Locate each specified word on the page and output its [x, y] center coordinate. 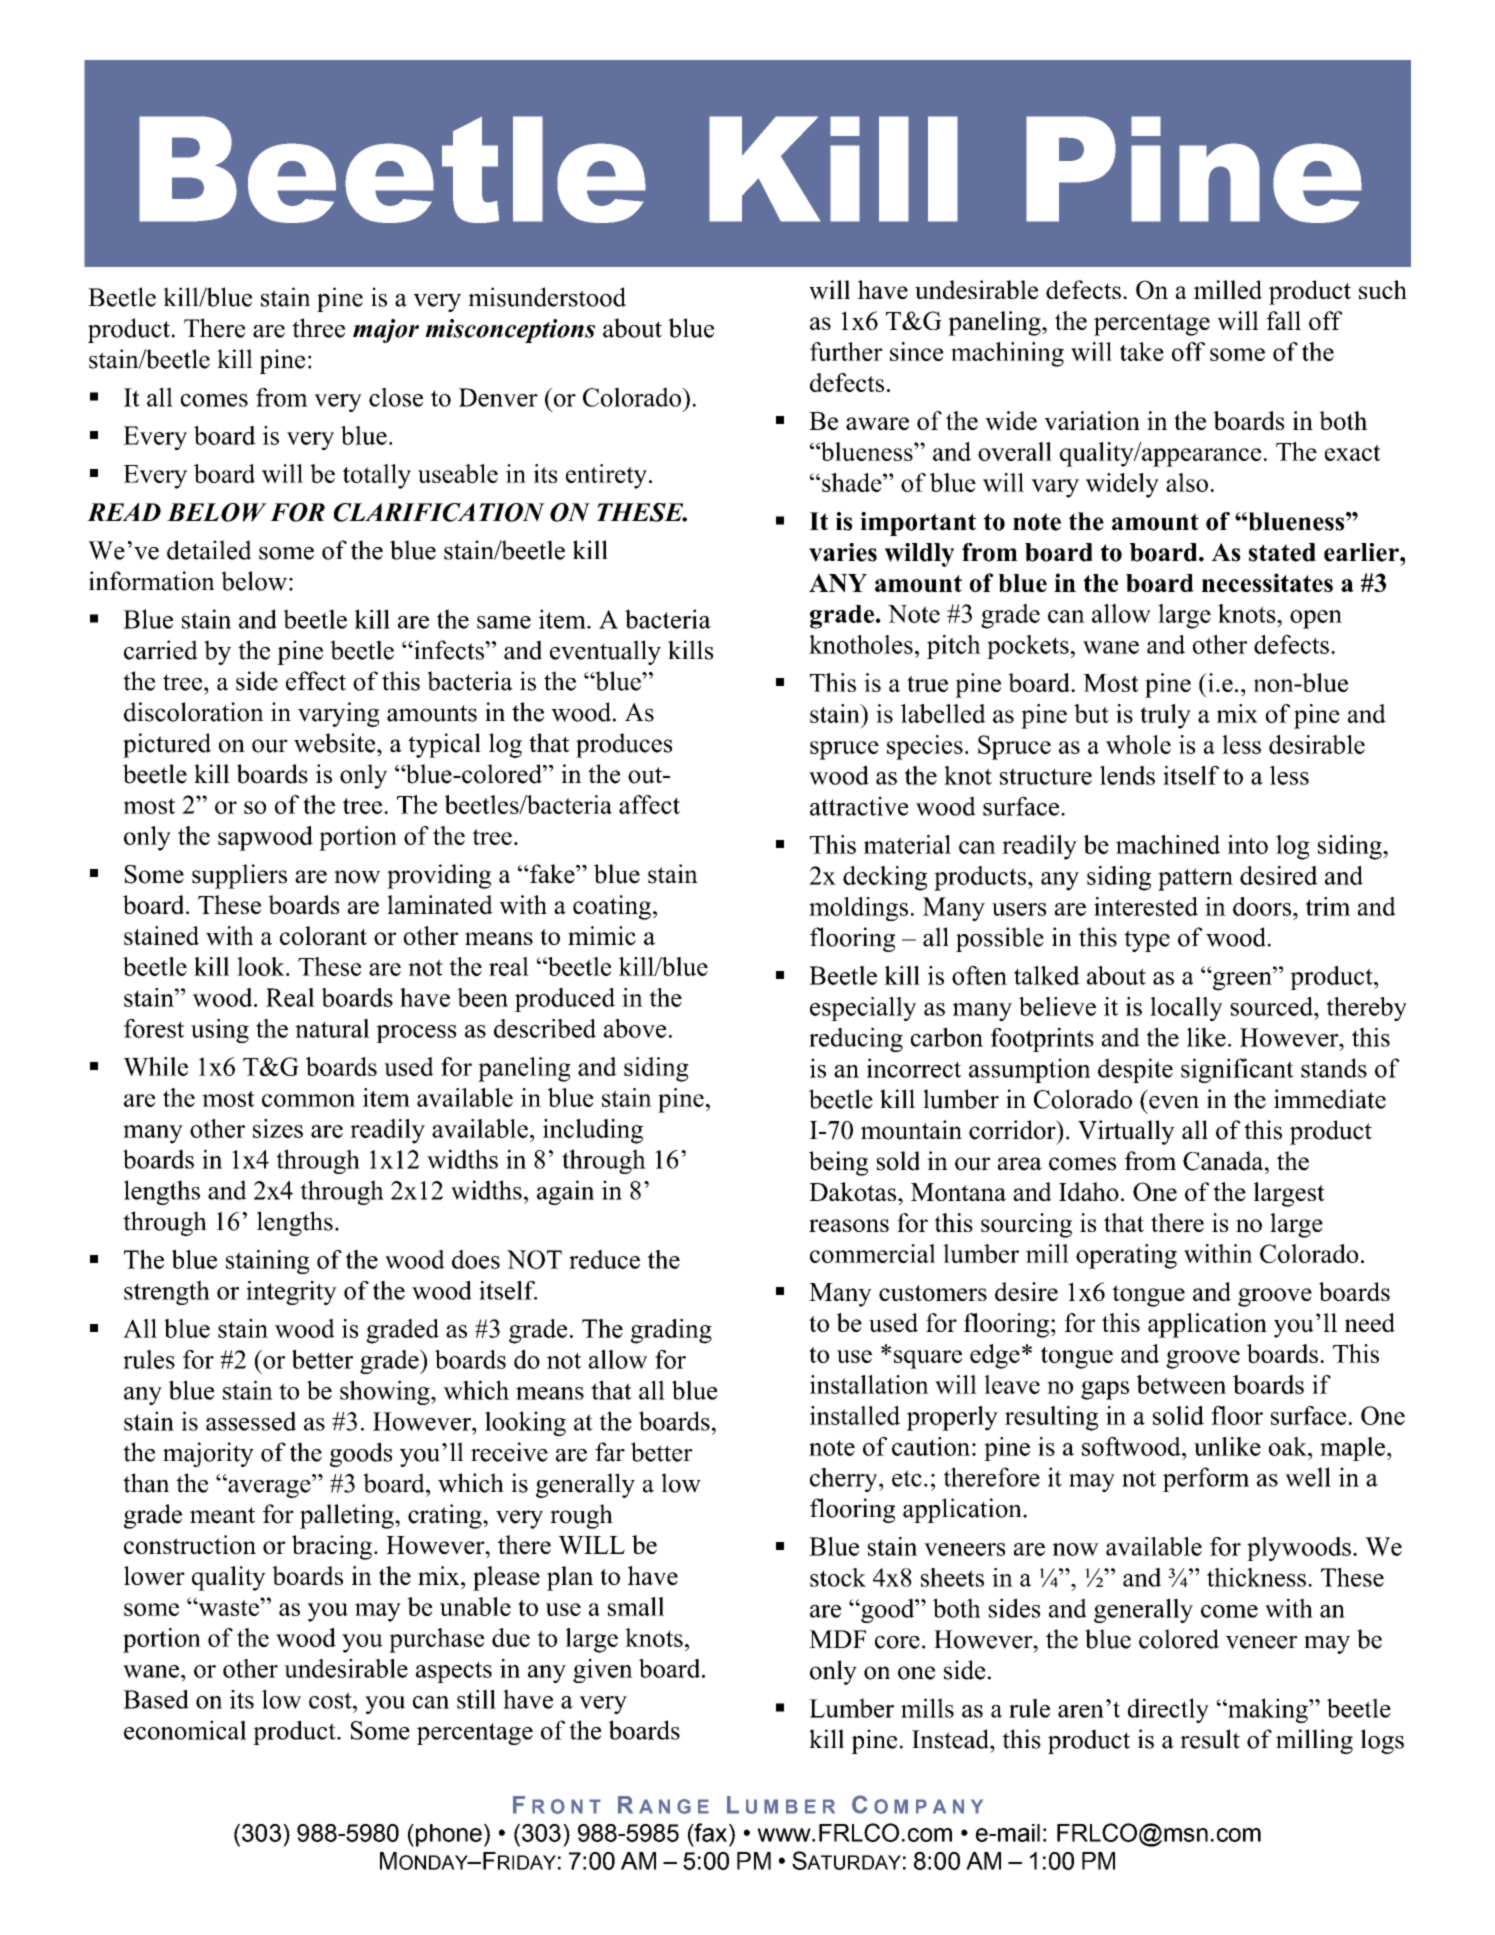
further [846, 351]
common [308, 1100]
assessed [251, 1421]
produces [624, 745]
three [318, 328]
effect [316, 681]
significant [1237, 1070]
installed [855, 1415]
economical [185, 1730]
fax [711, 1832]
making [1268, 1710]
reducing [856, 1039]
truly [1165, 716]
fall [1283, 320]
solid [1178, 1415]
